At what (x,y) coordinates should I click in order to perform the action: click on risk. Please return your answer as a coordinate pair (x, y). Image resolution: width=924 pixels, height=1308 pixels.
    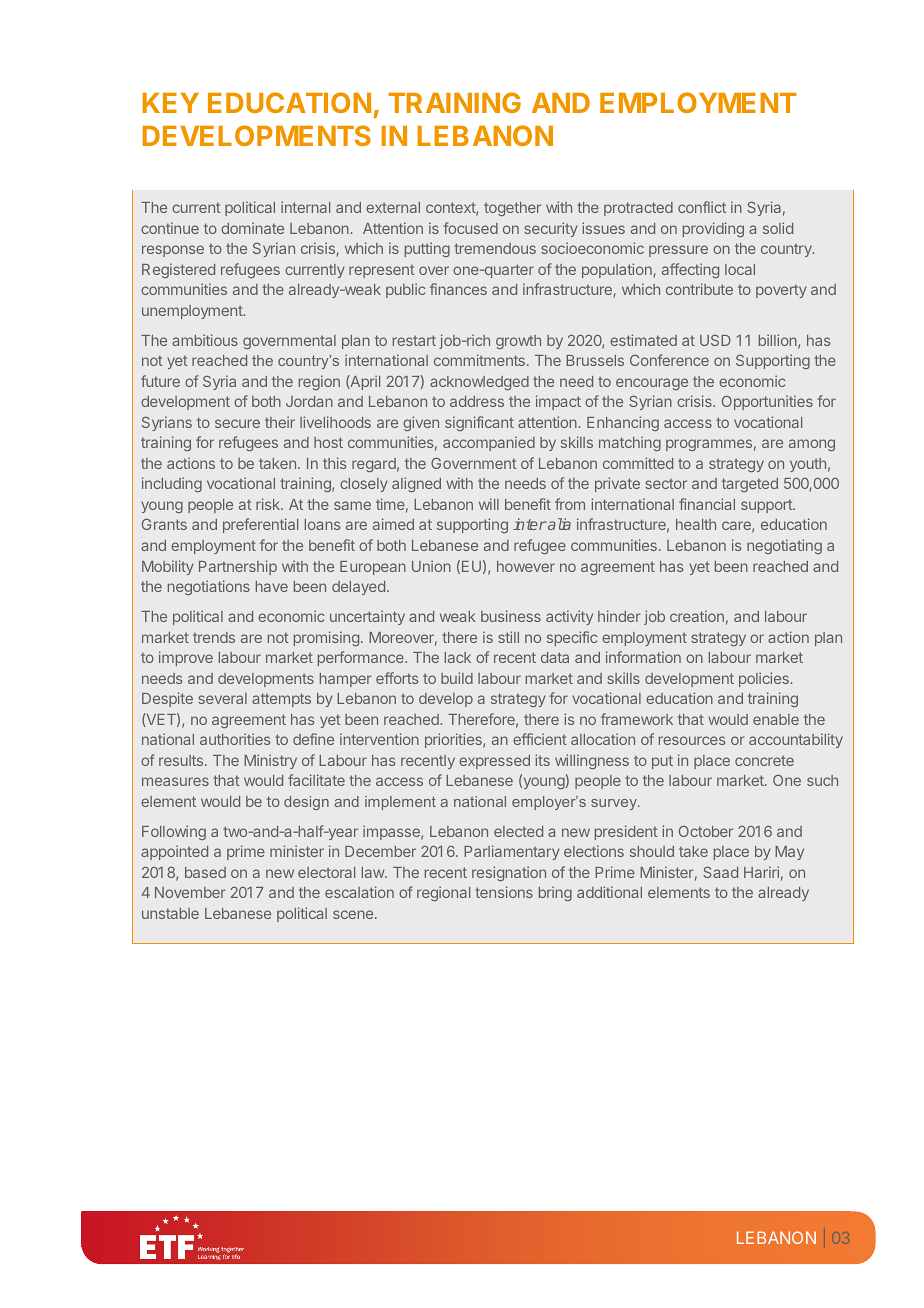
    Looking at the image, I should click on (269, 504).
